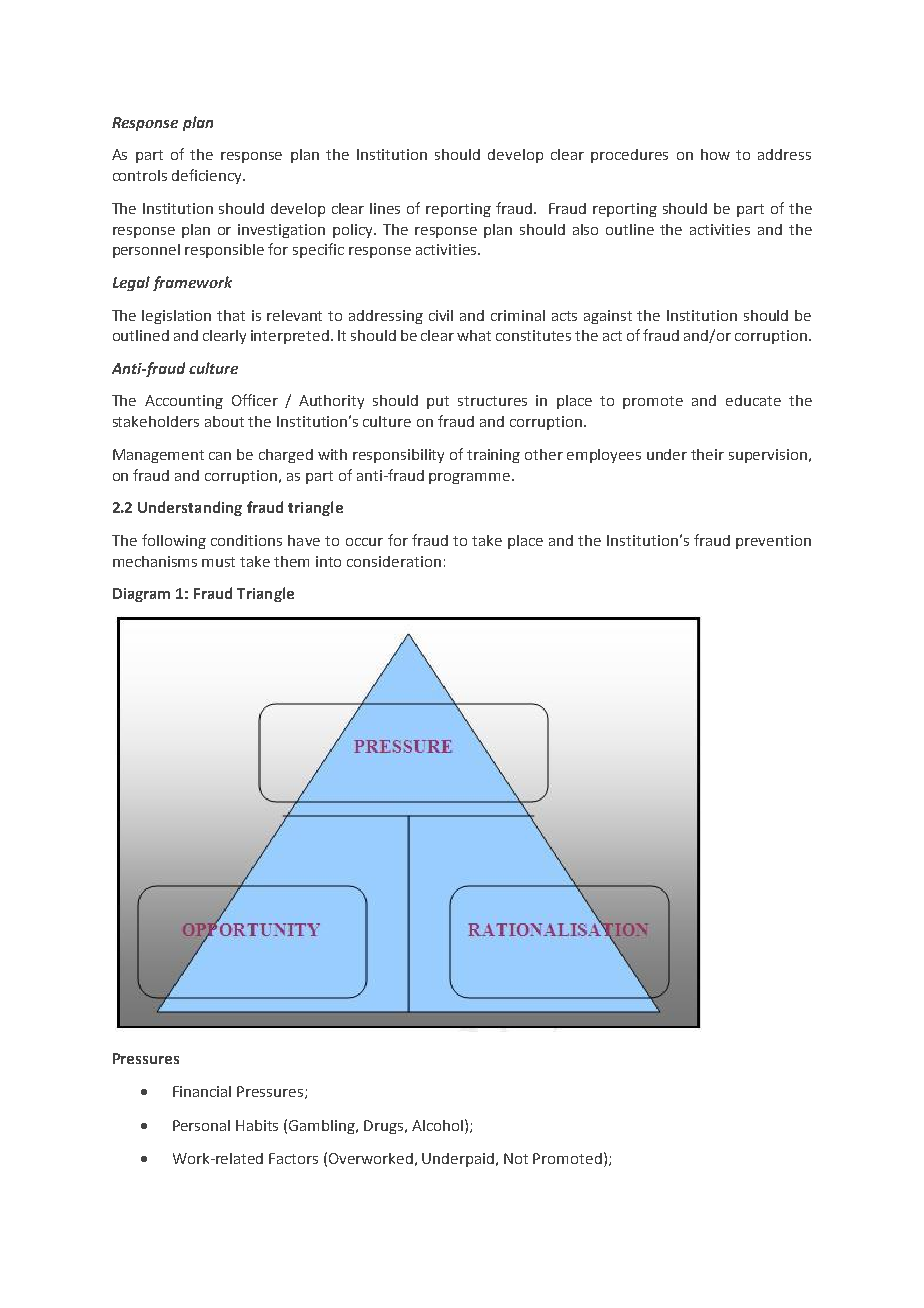 The image size is (924, 1308). I want to click on Alcohol, so click(437, 1125).
